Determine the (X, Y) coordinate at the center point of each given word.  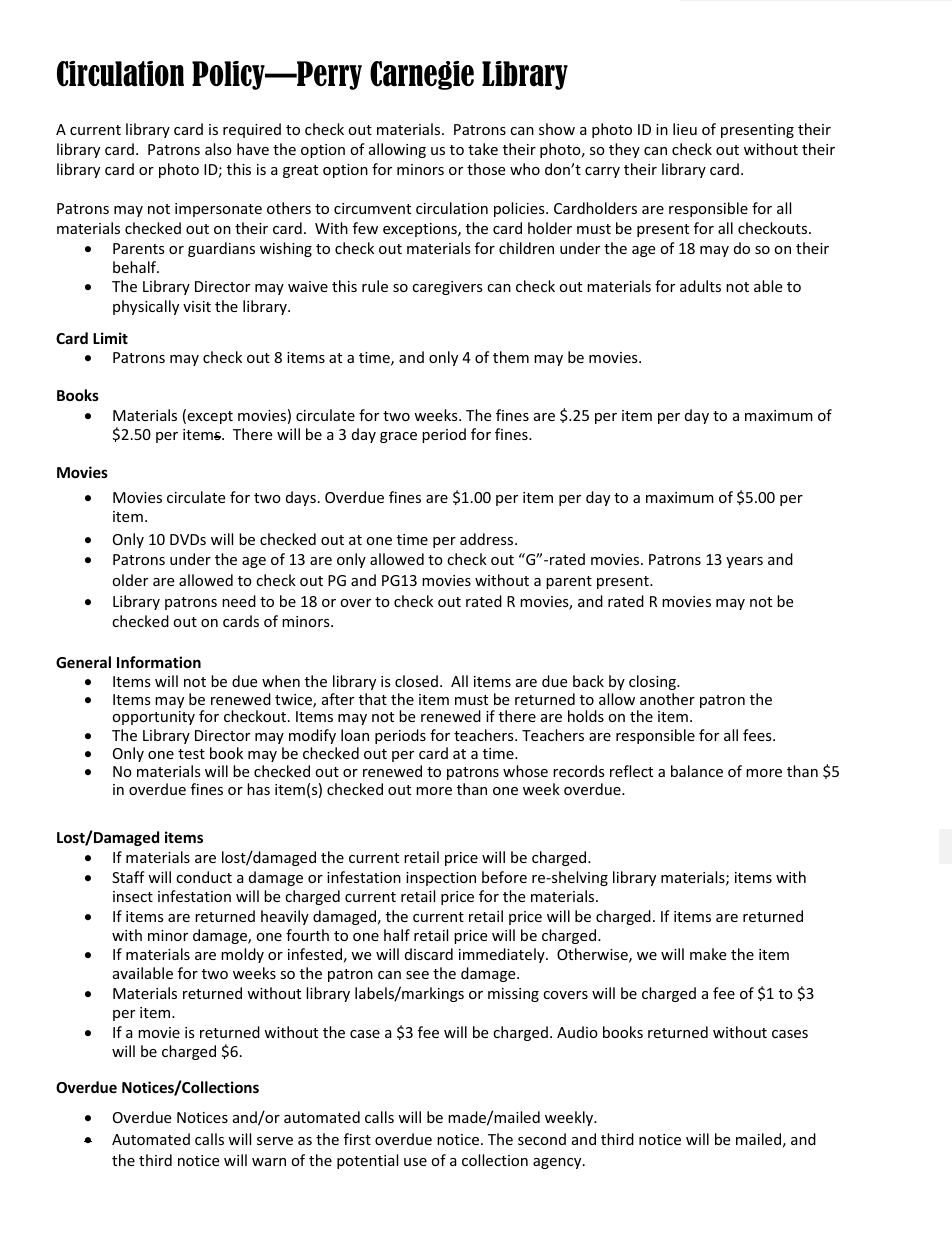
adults (700, 286)
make (708, 954)
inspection (441, 879)
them (511, 357)
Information (159, 662)
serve (275, 1141)
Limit (110, 338)
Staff (128, 877)
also (218, 149)
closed (416, 681)
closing (653, 682)
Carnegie (422, 75)
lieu (685, 129)
